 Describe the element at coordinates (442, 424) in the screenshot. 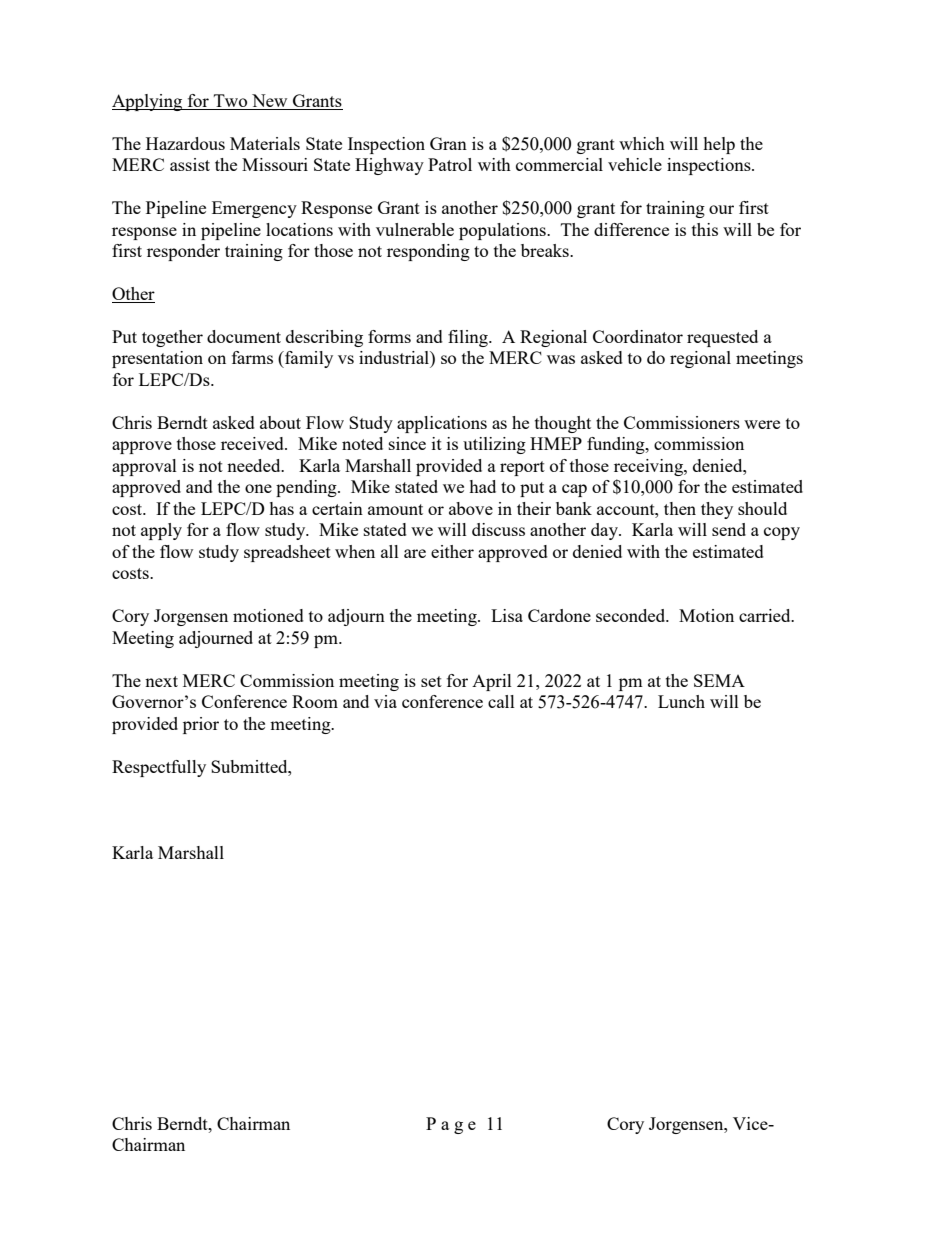

I see `applications` at that location.
